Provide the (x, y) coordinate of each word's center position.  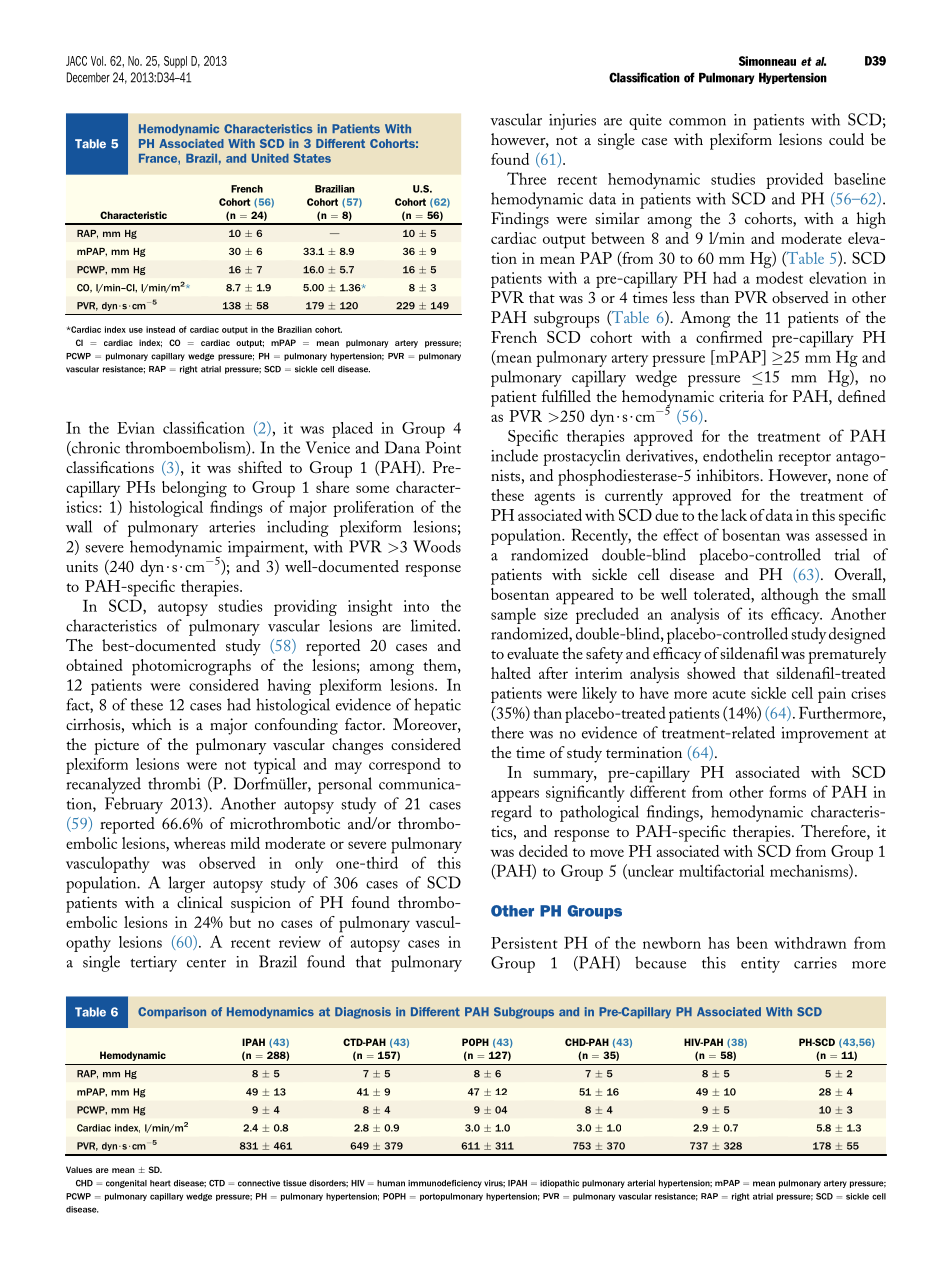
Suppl (175, 62)
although (790, 596)
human (391, 1183)
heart (160, 1183)
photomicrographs (191, 667)
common (697, 122)
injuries (572, 121)
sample (513, 615)
